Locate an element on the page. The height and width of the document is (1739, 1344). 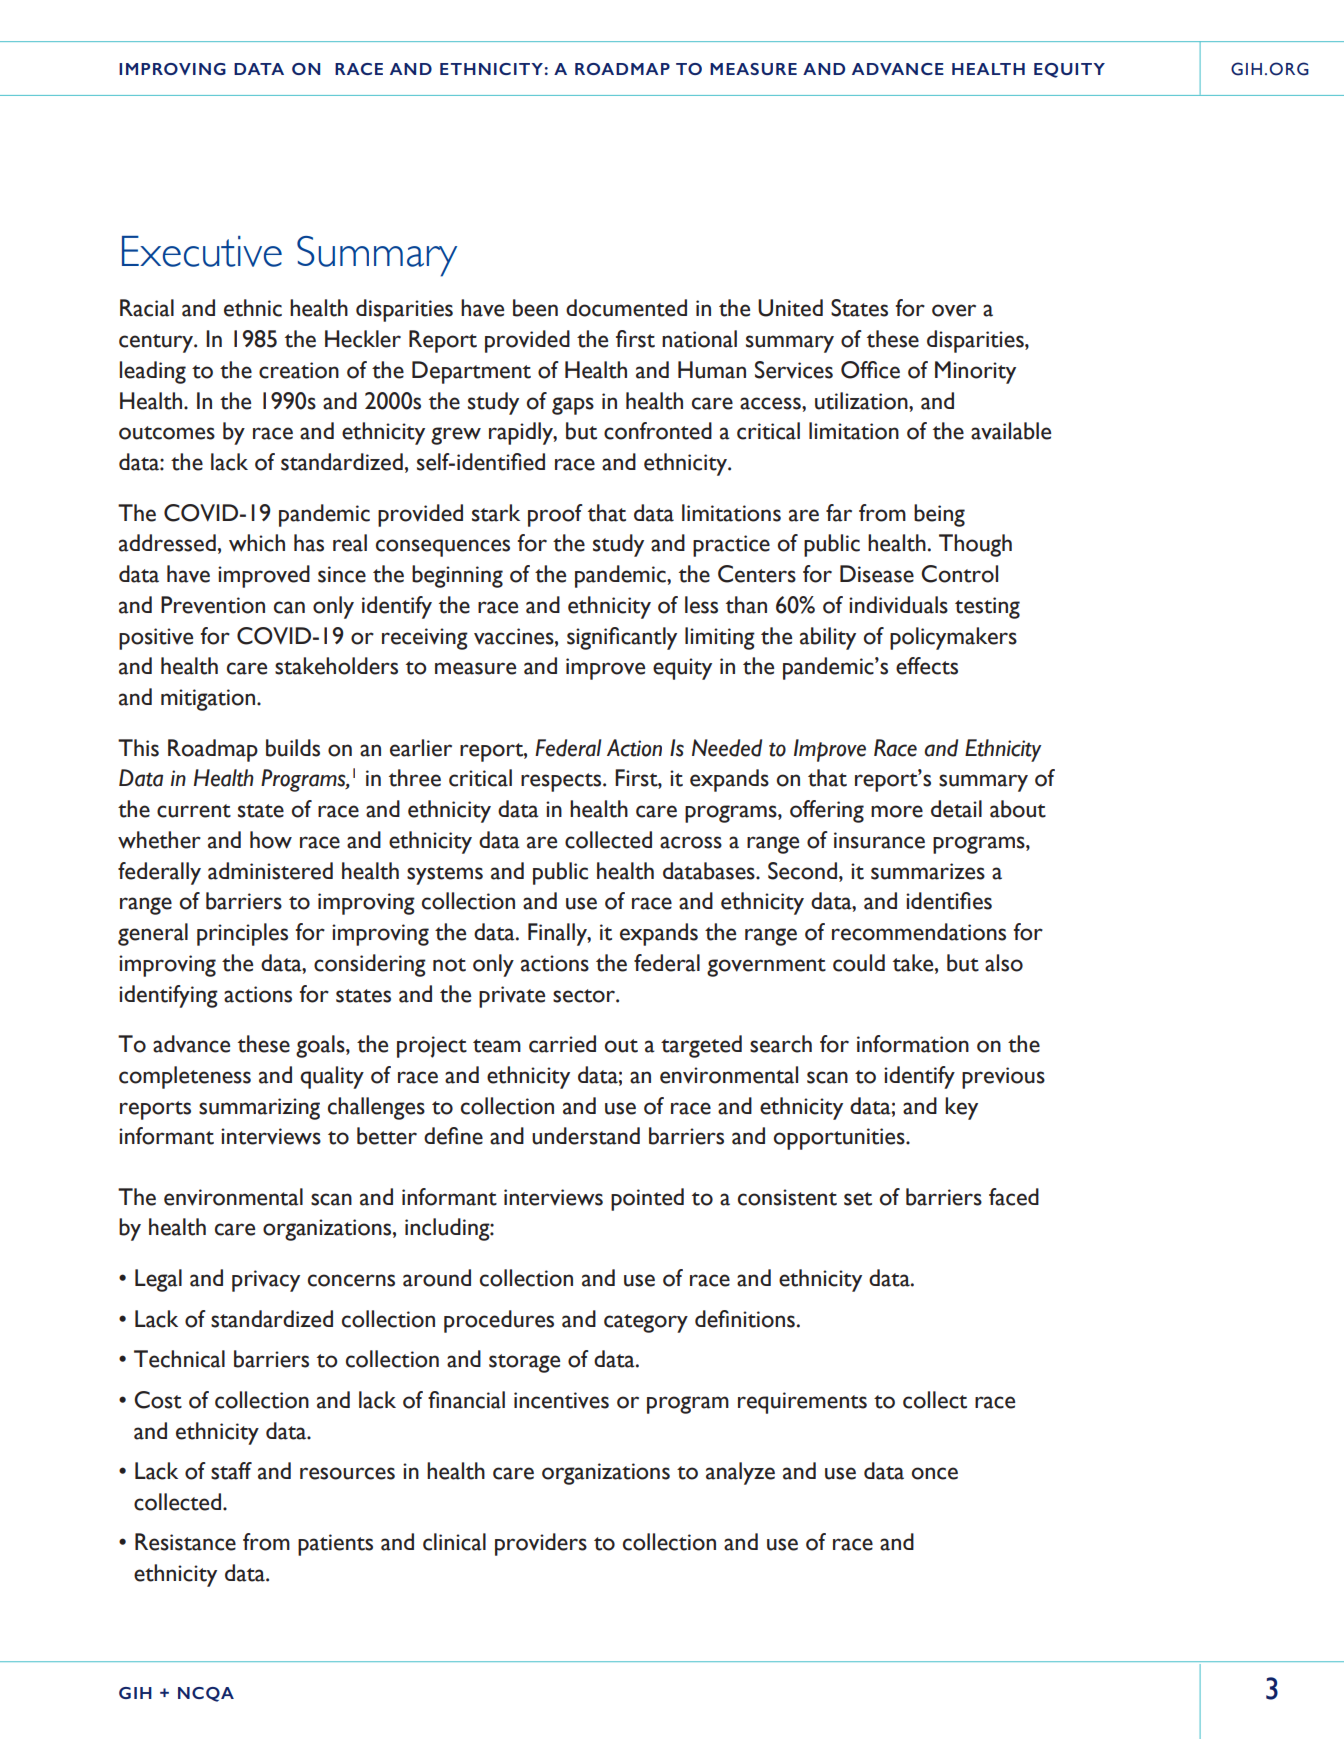
been is located at coordinates (535, 308).
